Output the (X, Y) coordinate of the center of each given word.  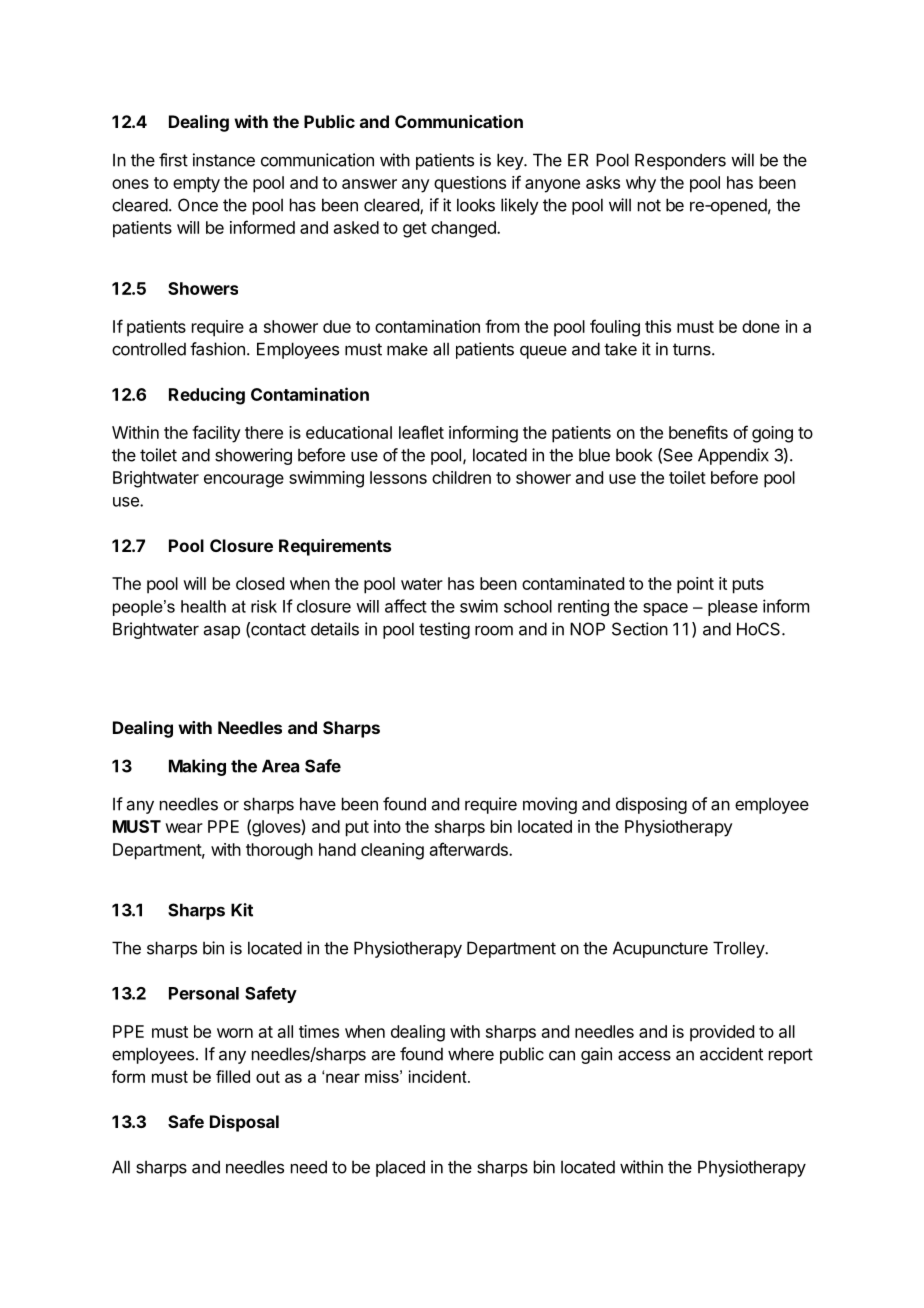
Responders (680, 161)
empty (196, 185)
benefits (698, 432)
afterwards (470, 849)
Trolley (739, 949)
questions (470, 184)
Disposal (244, 1123)
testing (444, 630)
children (461, 477)
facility (216, 434)
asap (222, 632)
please (733, 608)
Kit (242, 910)
